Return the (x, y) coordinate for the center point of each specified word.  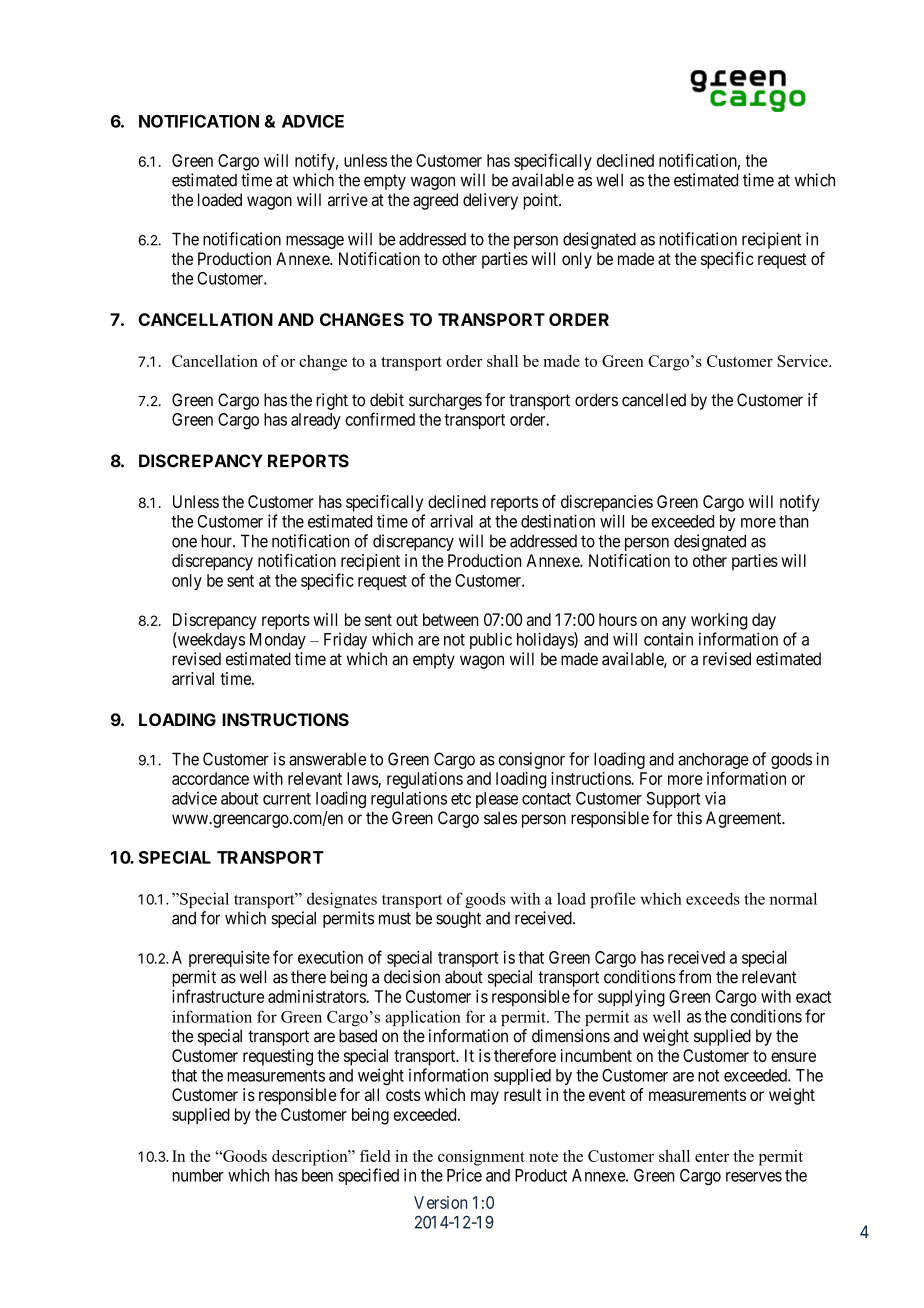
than (794, 521)
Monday (278, 641)
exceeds (713, 898)
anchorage (713, 760)
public (491, 640)
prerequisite (229, 959)
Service (804, 361)
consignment (481, 1158)
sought (458, 919)
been (317, 1175)
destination (558, 521)
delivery (490, 201)
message (315, 242)
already (316, 421)
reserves (754, 1177)
